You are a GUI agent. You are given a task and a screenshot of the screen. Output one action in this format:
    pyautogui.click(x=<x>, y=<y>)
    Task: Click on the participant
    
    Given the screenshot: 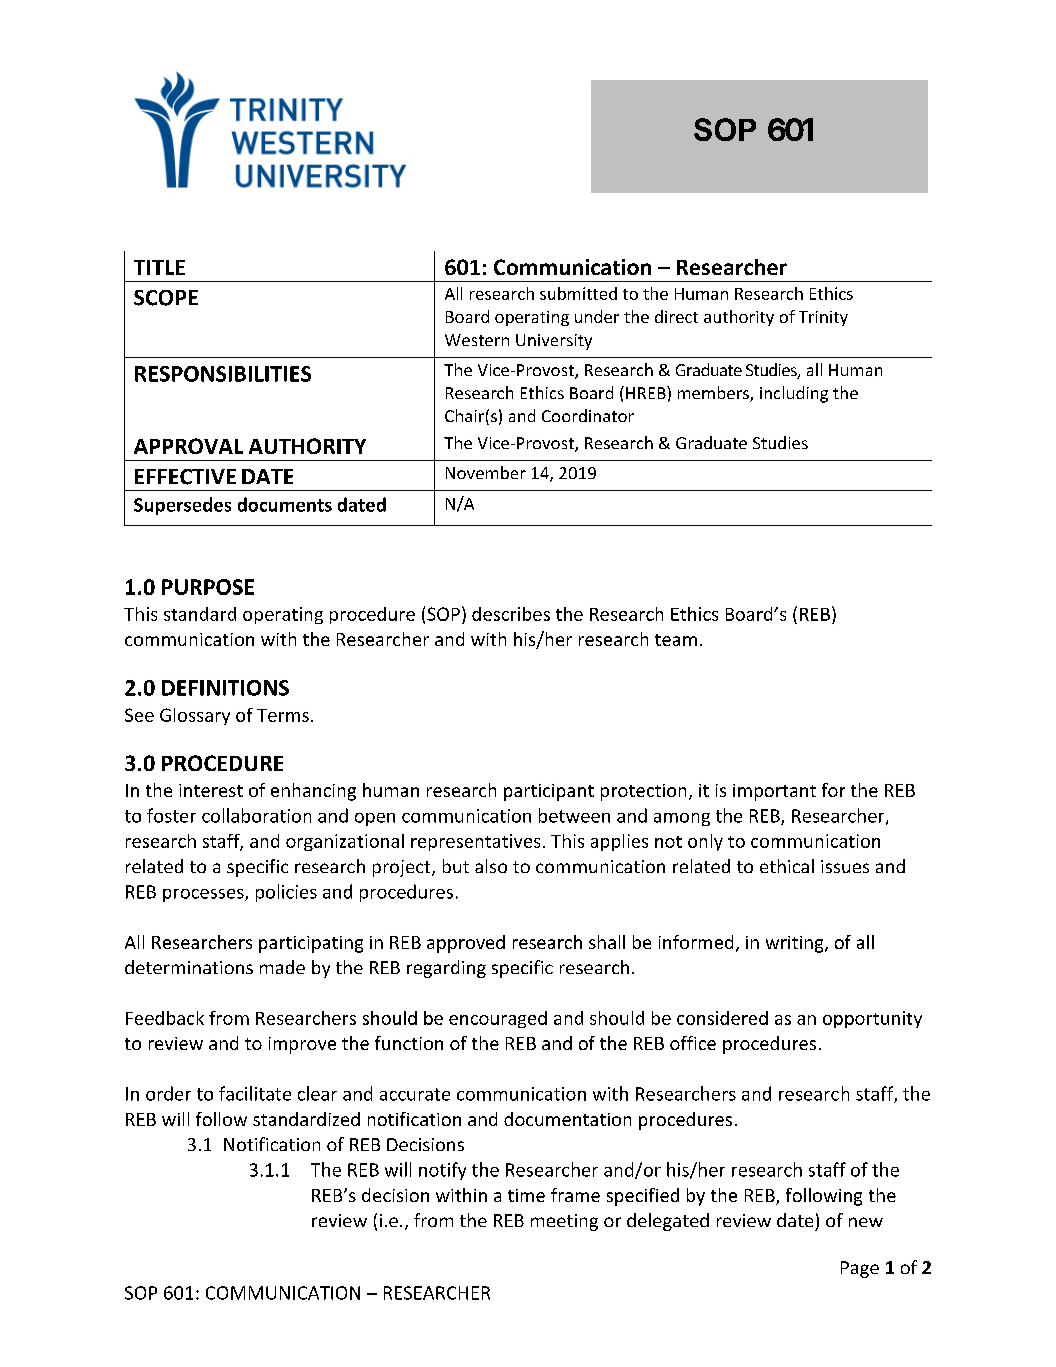 What is the action you would take?
    pyautogui.click(x=549, y=792)
